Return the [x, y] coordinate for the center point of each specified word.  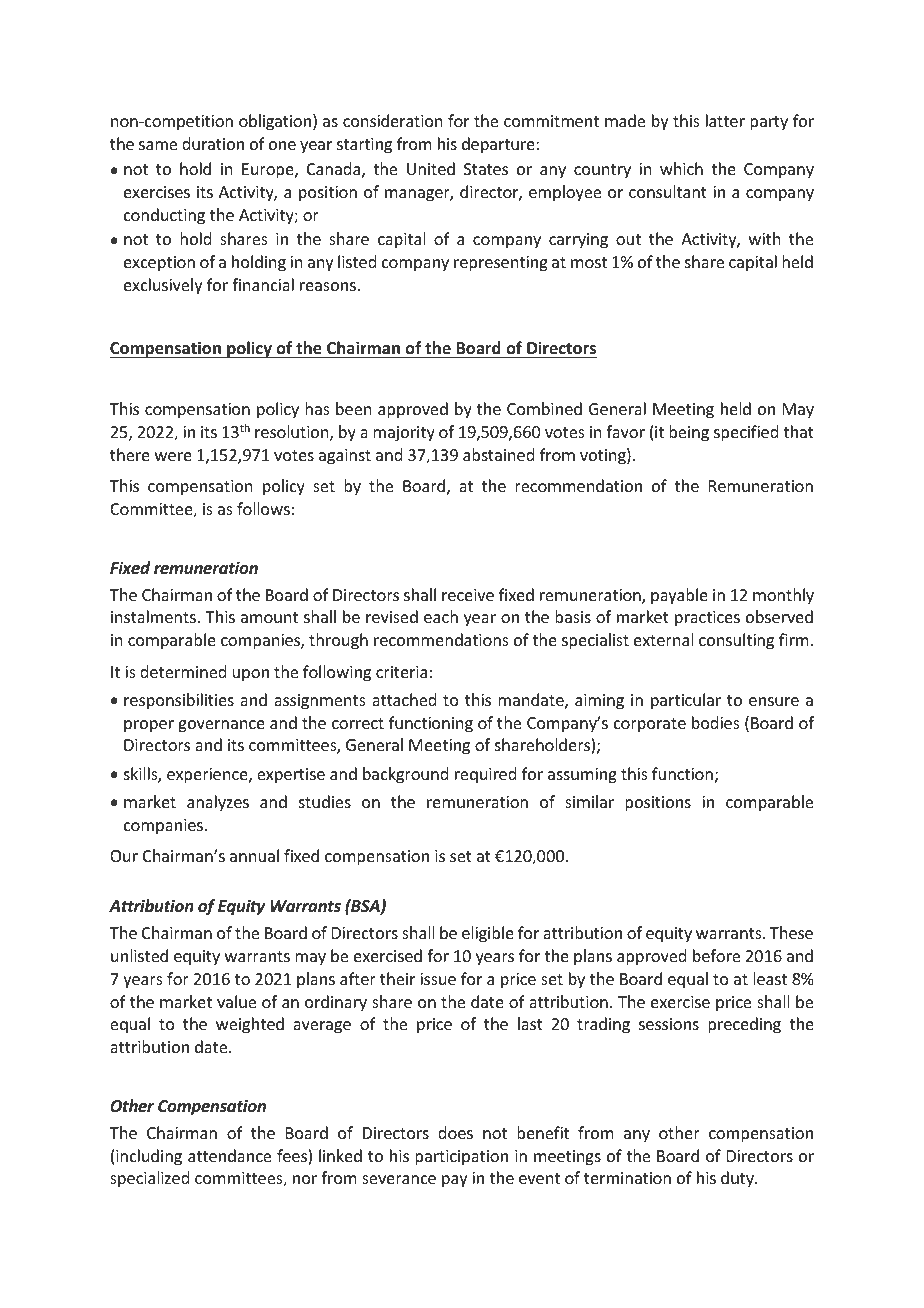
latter [725, 120]
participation [461, 1158]
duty [739, 1179]
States [486, 169]
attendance [229, 1155]
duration [213, 143]
